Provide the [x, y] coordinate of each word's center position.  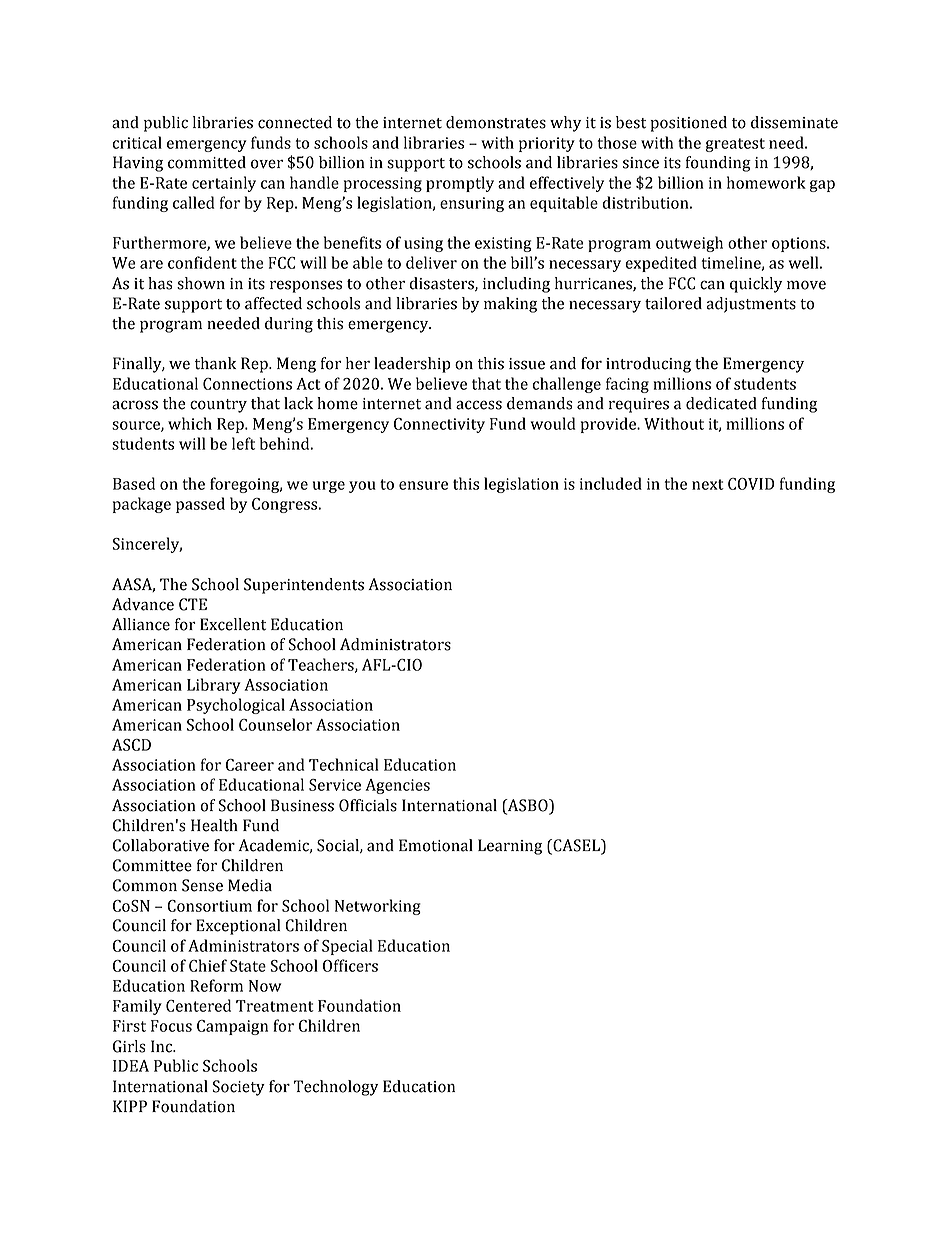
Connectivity [439, 425]
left [243, 443]
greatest [735, 145]
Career [250, 765]
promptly [460, 184]
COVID [751, 484]
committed [207, 162]
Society [239, 1088]
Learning [510, 847]
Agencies [397, 786]
